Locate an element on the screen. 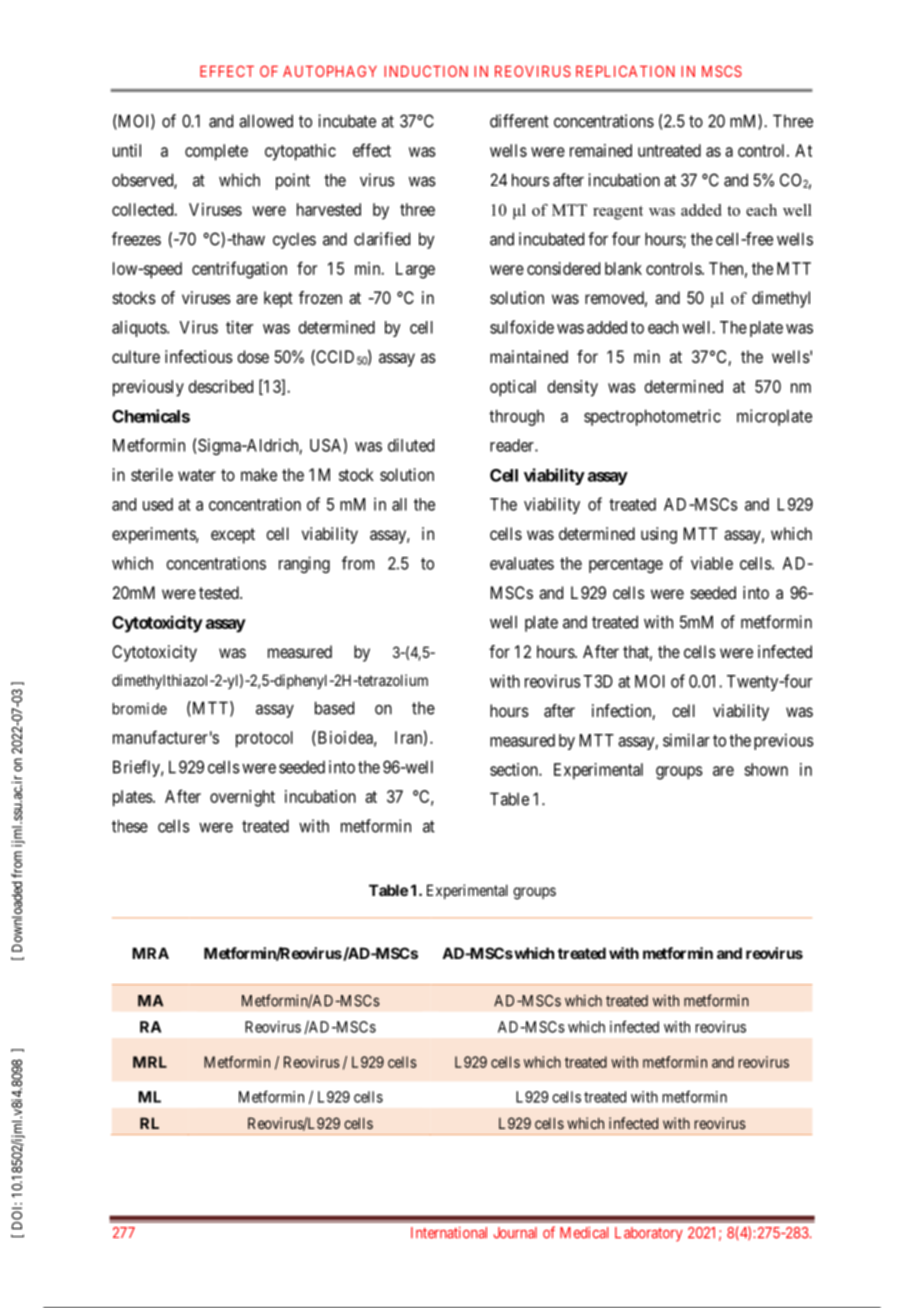 The width and height of the screenshot is (924, 1308). International is located at coordinates (449, 1233).
